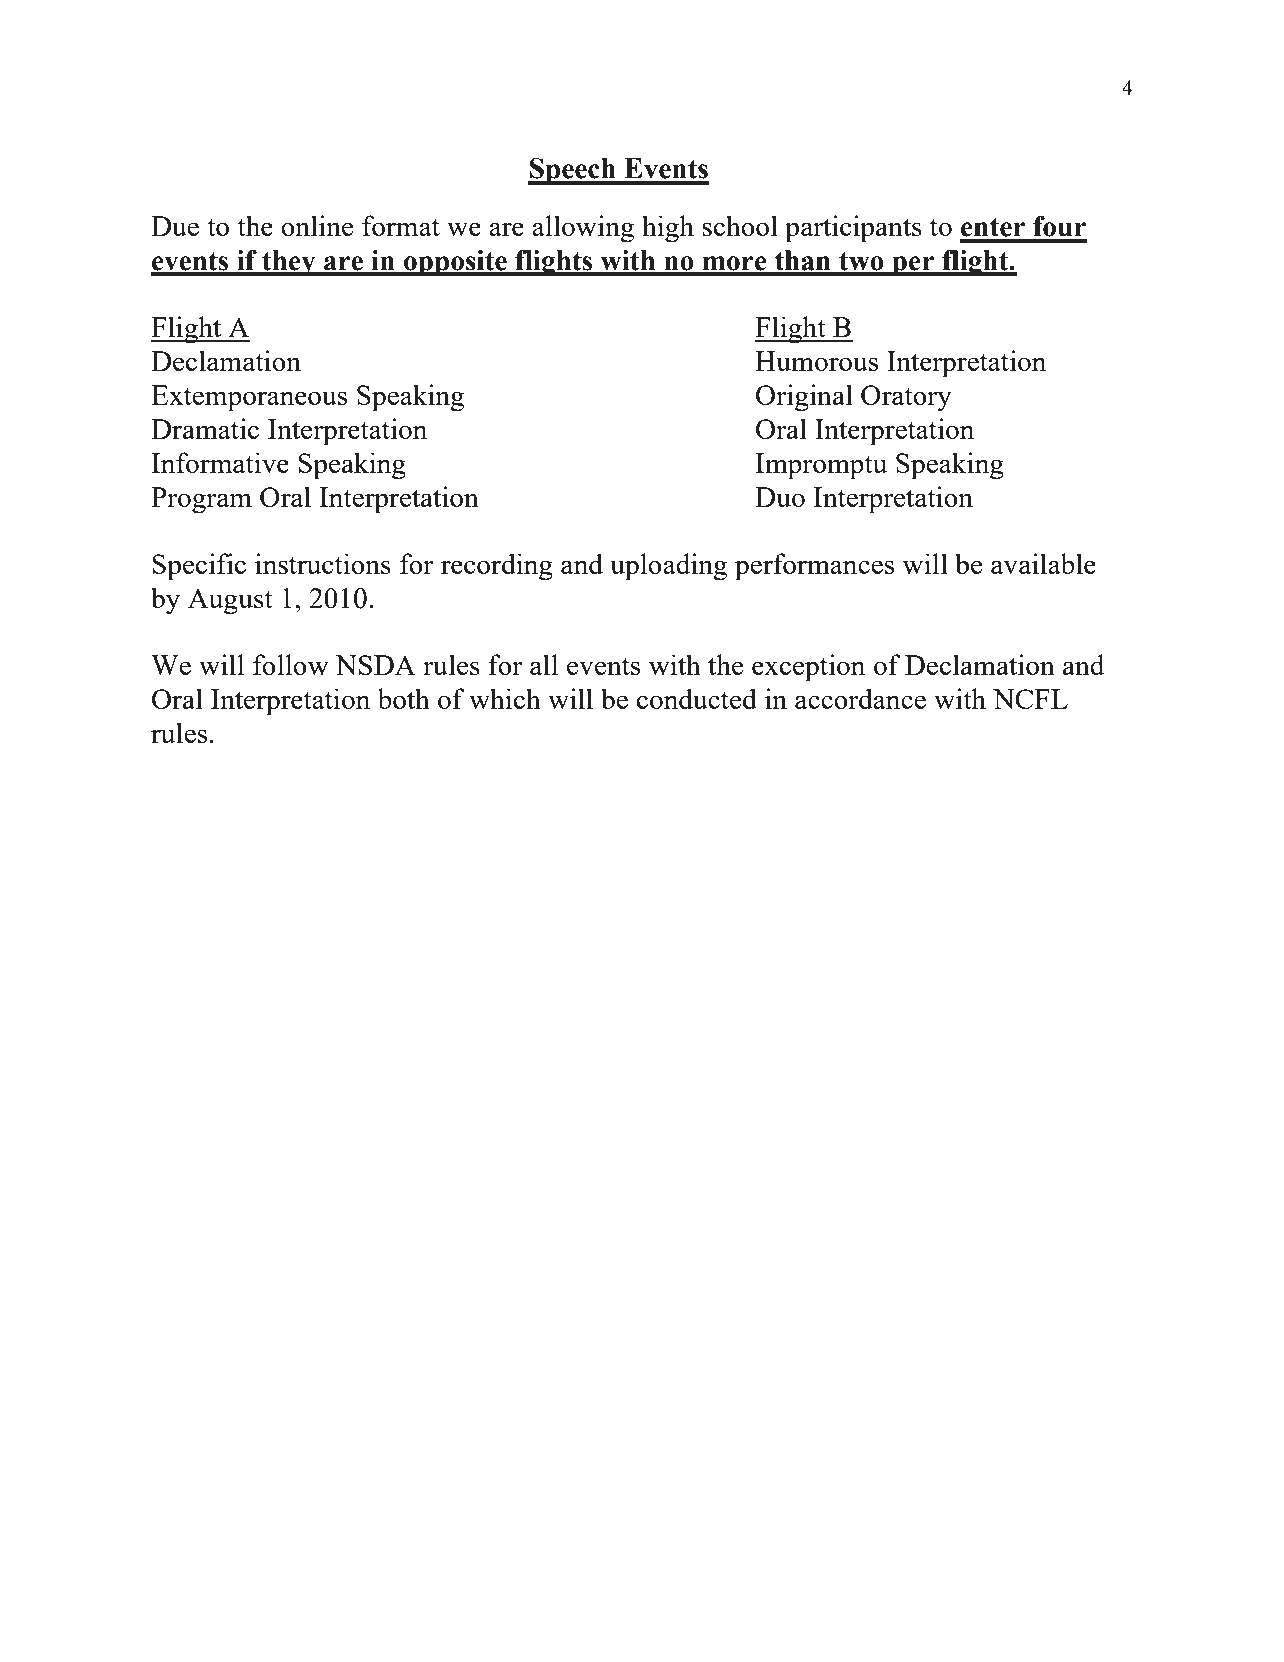  Describe the element at coordinates (317, 225) in the page. I see `online` at that location.
